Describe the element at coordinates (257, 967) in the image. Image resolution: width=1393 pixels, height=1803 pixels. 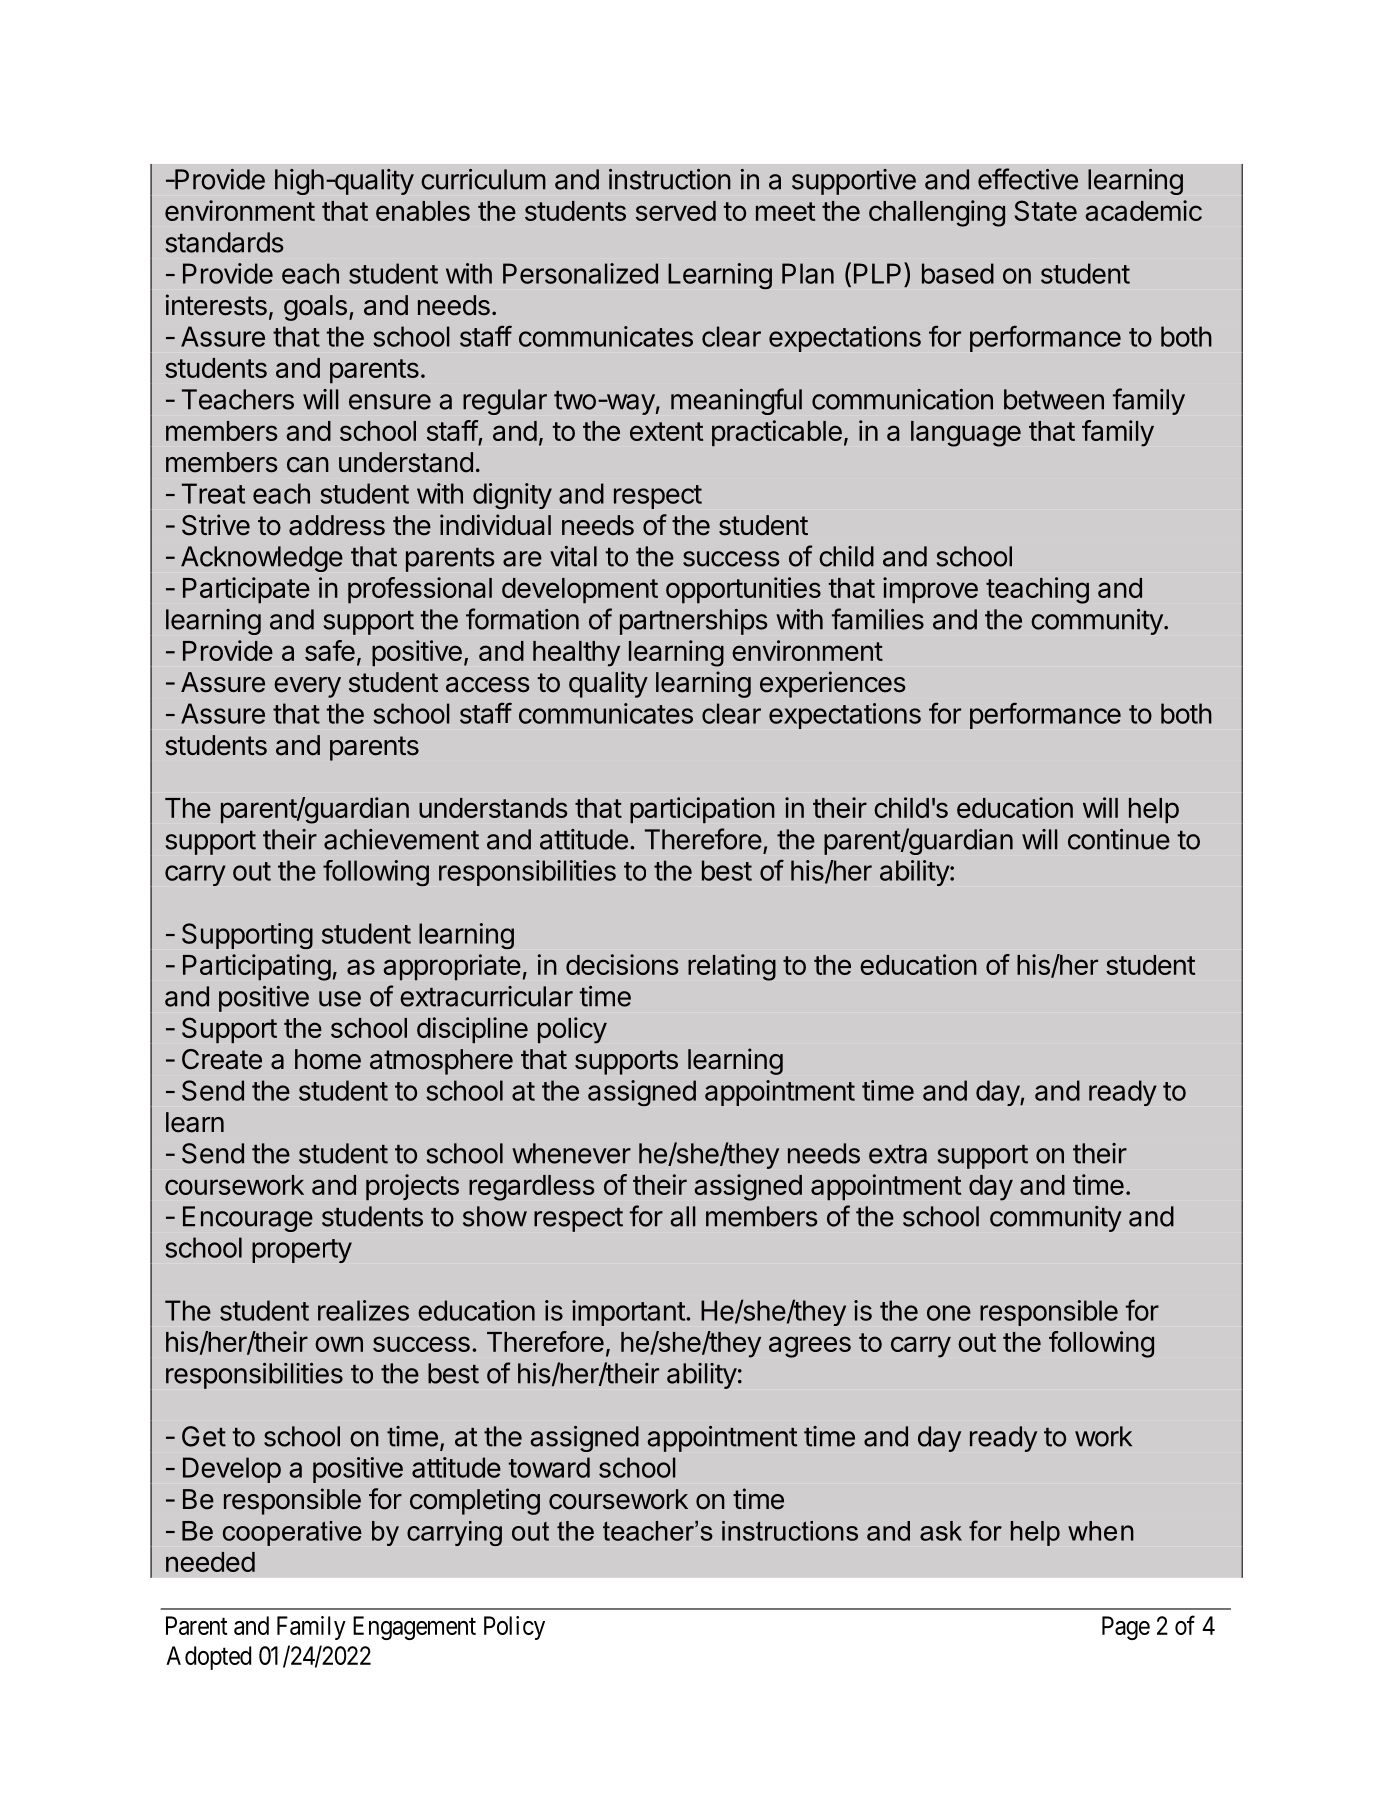
I see `Participating` at that location.
